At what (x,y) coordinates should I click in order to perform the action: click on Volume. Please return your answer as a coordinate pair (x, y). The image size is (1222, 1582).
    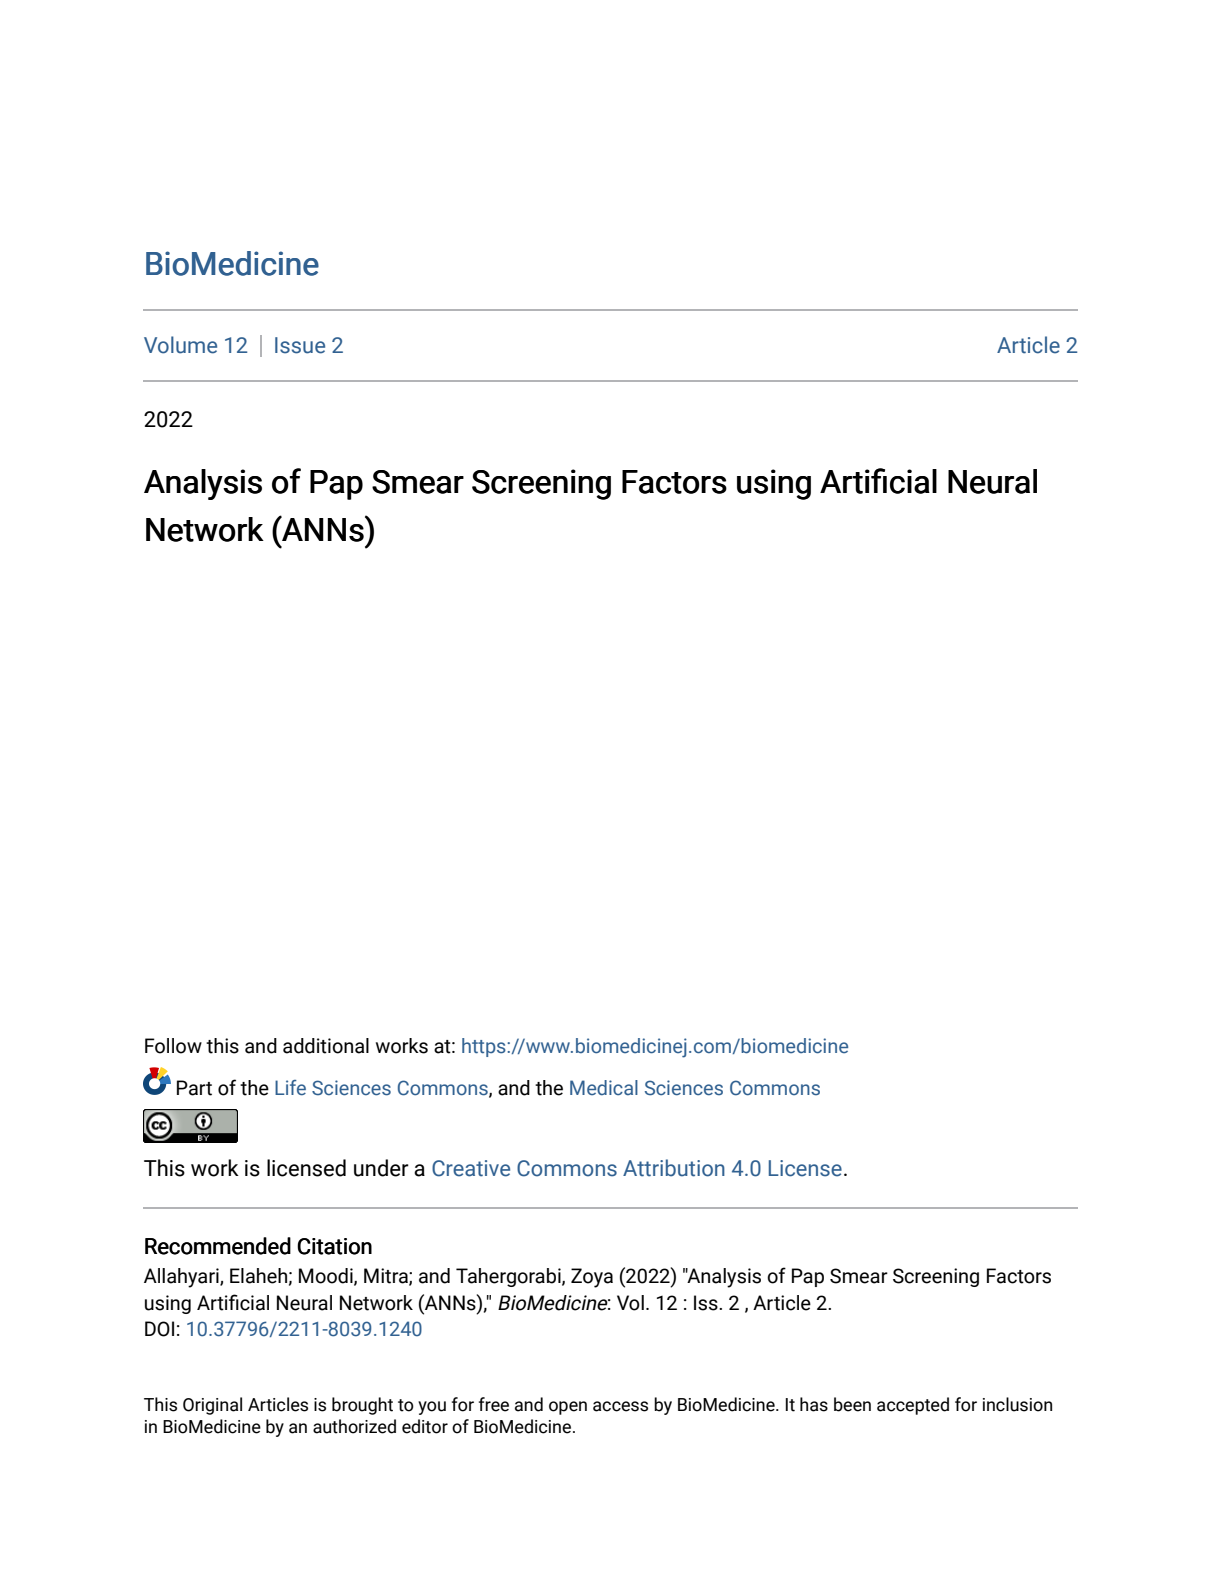
    Looking at the image, I should click on (180, 345).
